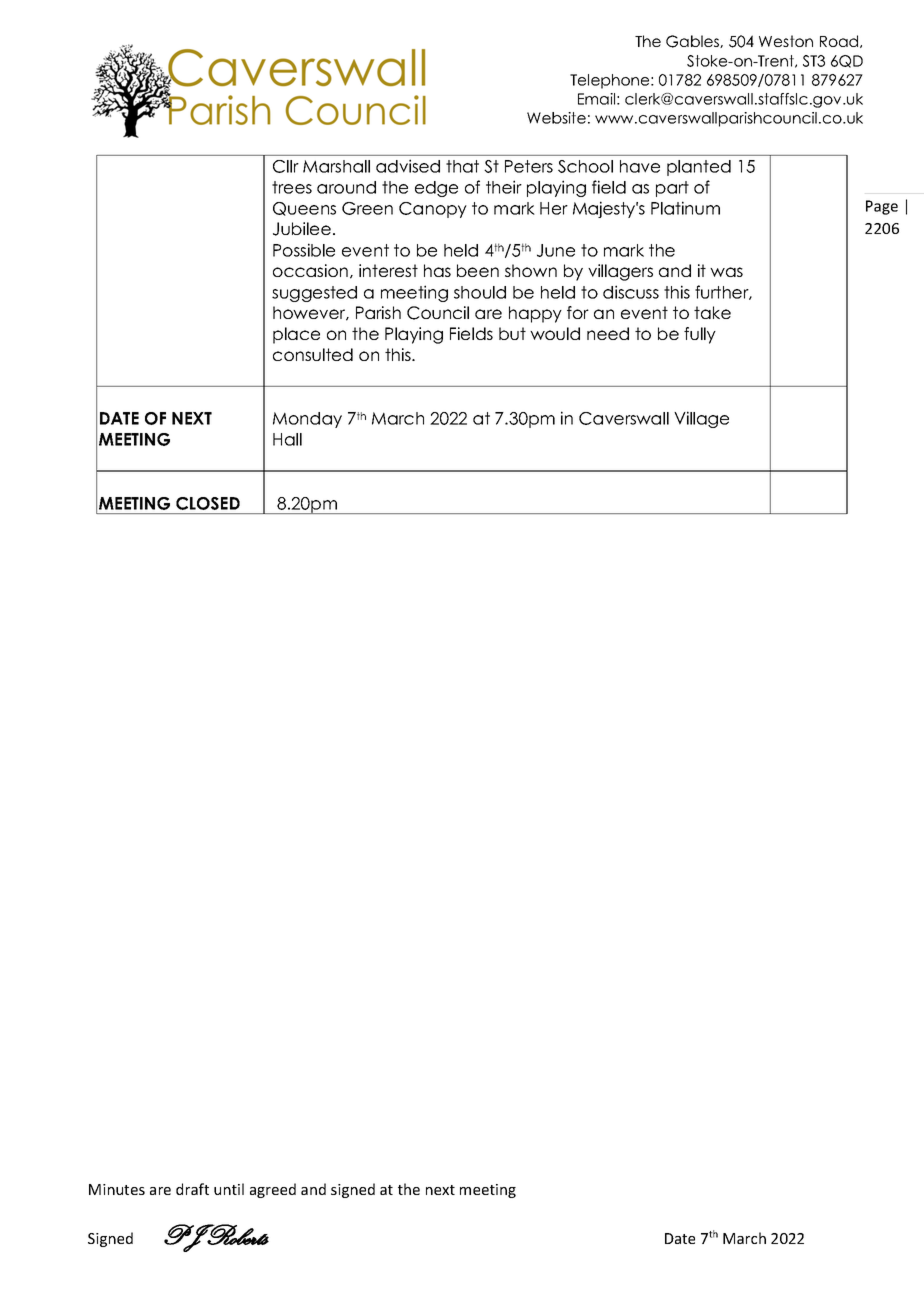  Describe the element at coordinates (700, 335) in the page. I see `fully` at that location.
